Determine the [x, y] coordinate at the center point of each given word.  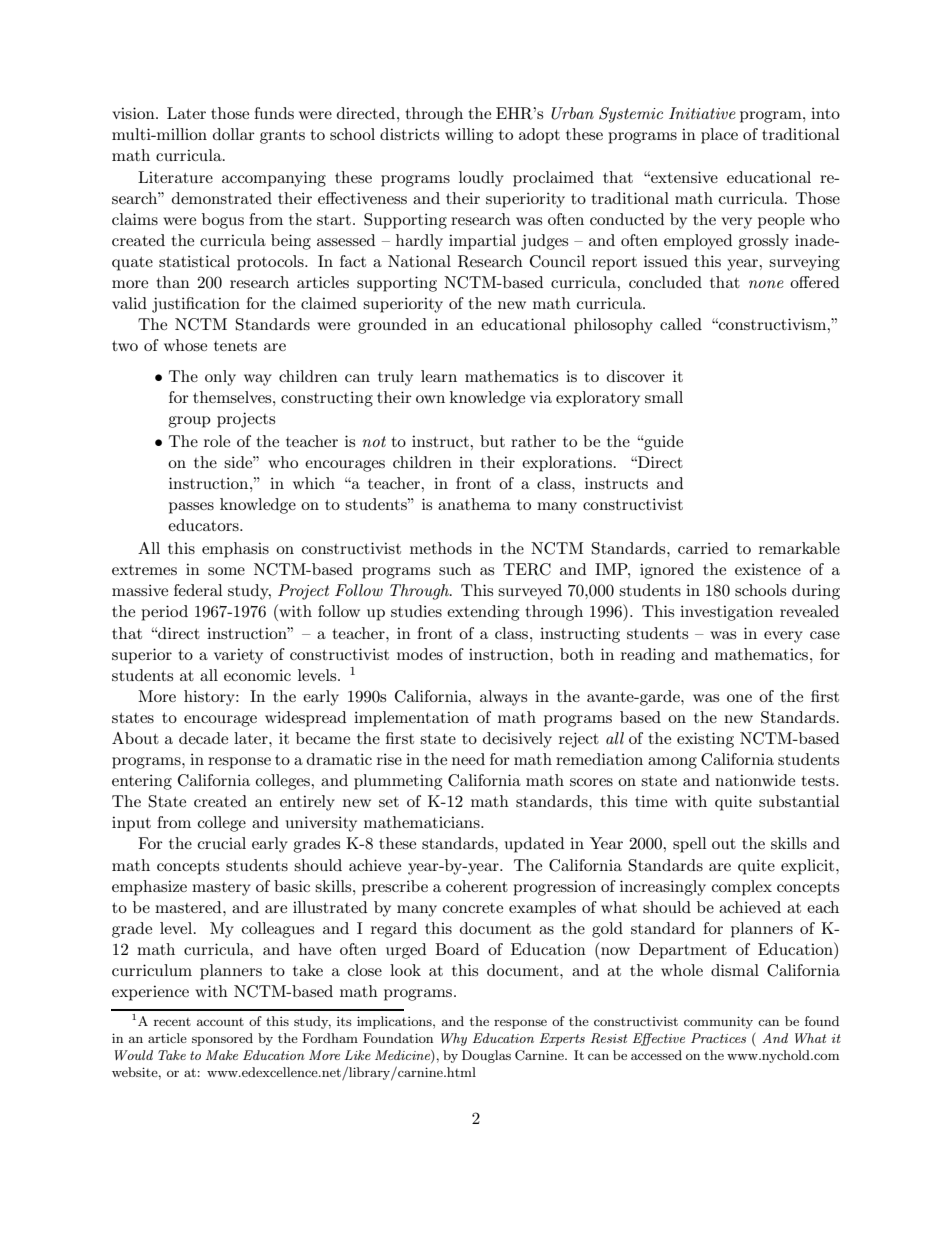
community [718, 1022]
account [220, 1022]
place [719, 136]
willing [469, 136]
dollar [234, 134]
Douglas [486, 1056]
